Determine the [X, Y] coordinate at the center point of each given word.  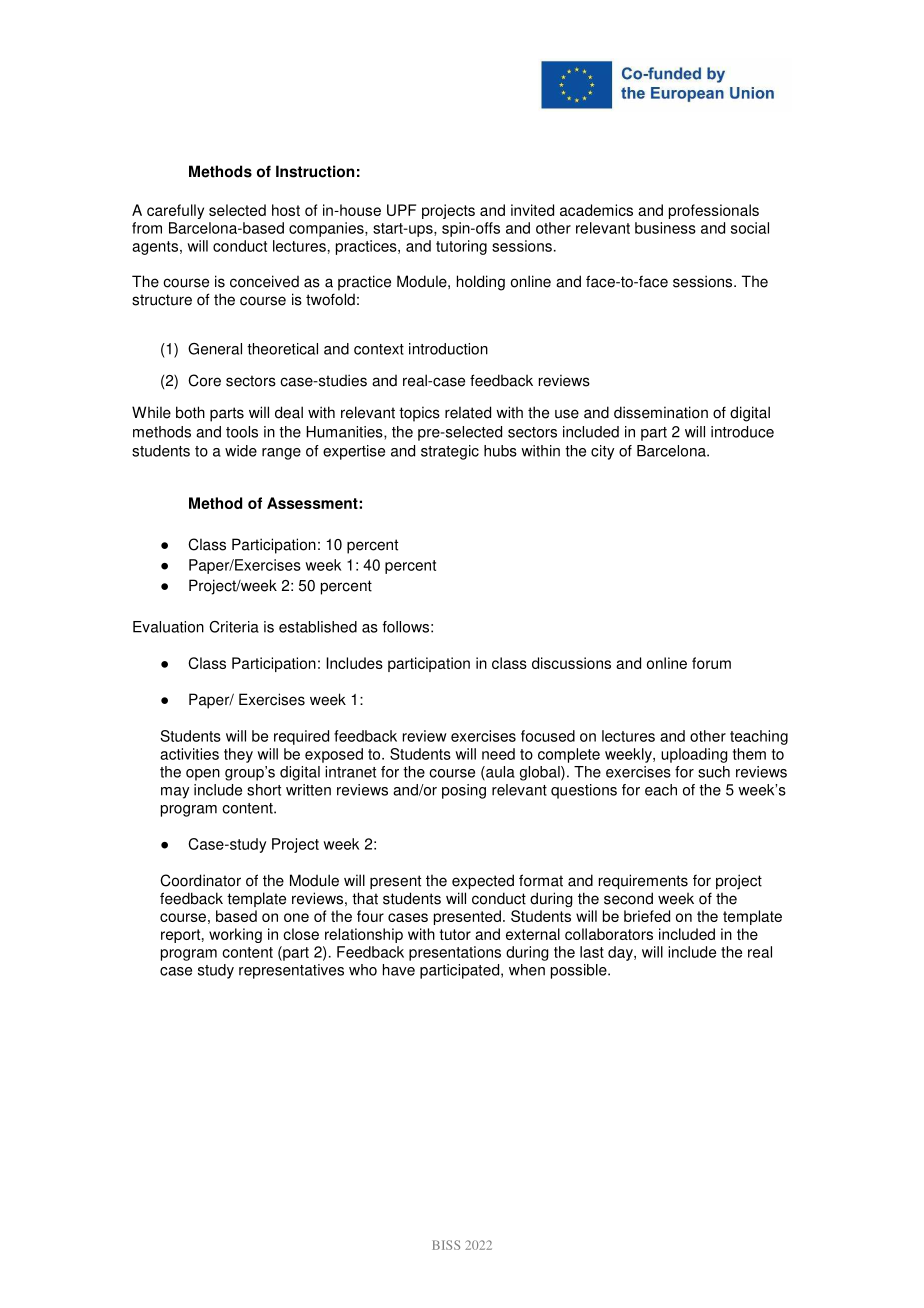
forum [711, 663]
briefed [647, 916]
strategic [450, 452]
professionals [714, 211]
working [235, 935]
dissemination [661, 412]
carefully [175, 211]
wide [241, 451]
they [238, 755]
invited [532, 210]
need [498, 754]
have [399, 970]
